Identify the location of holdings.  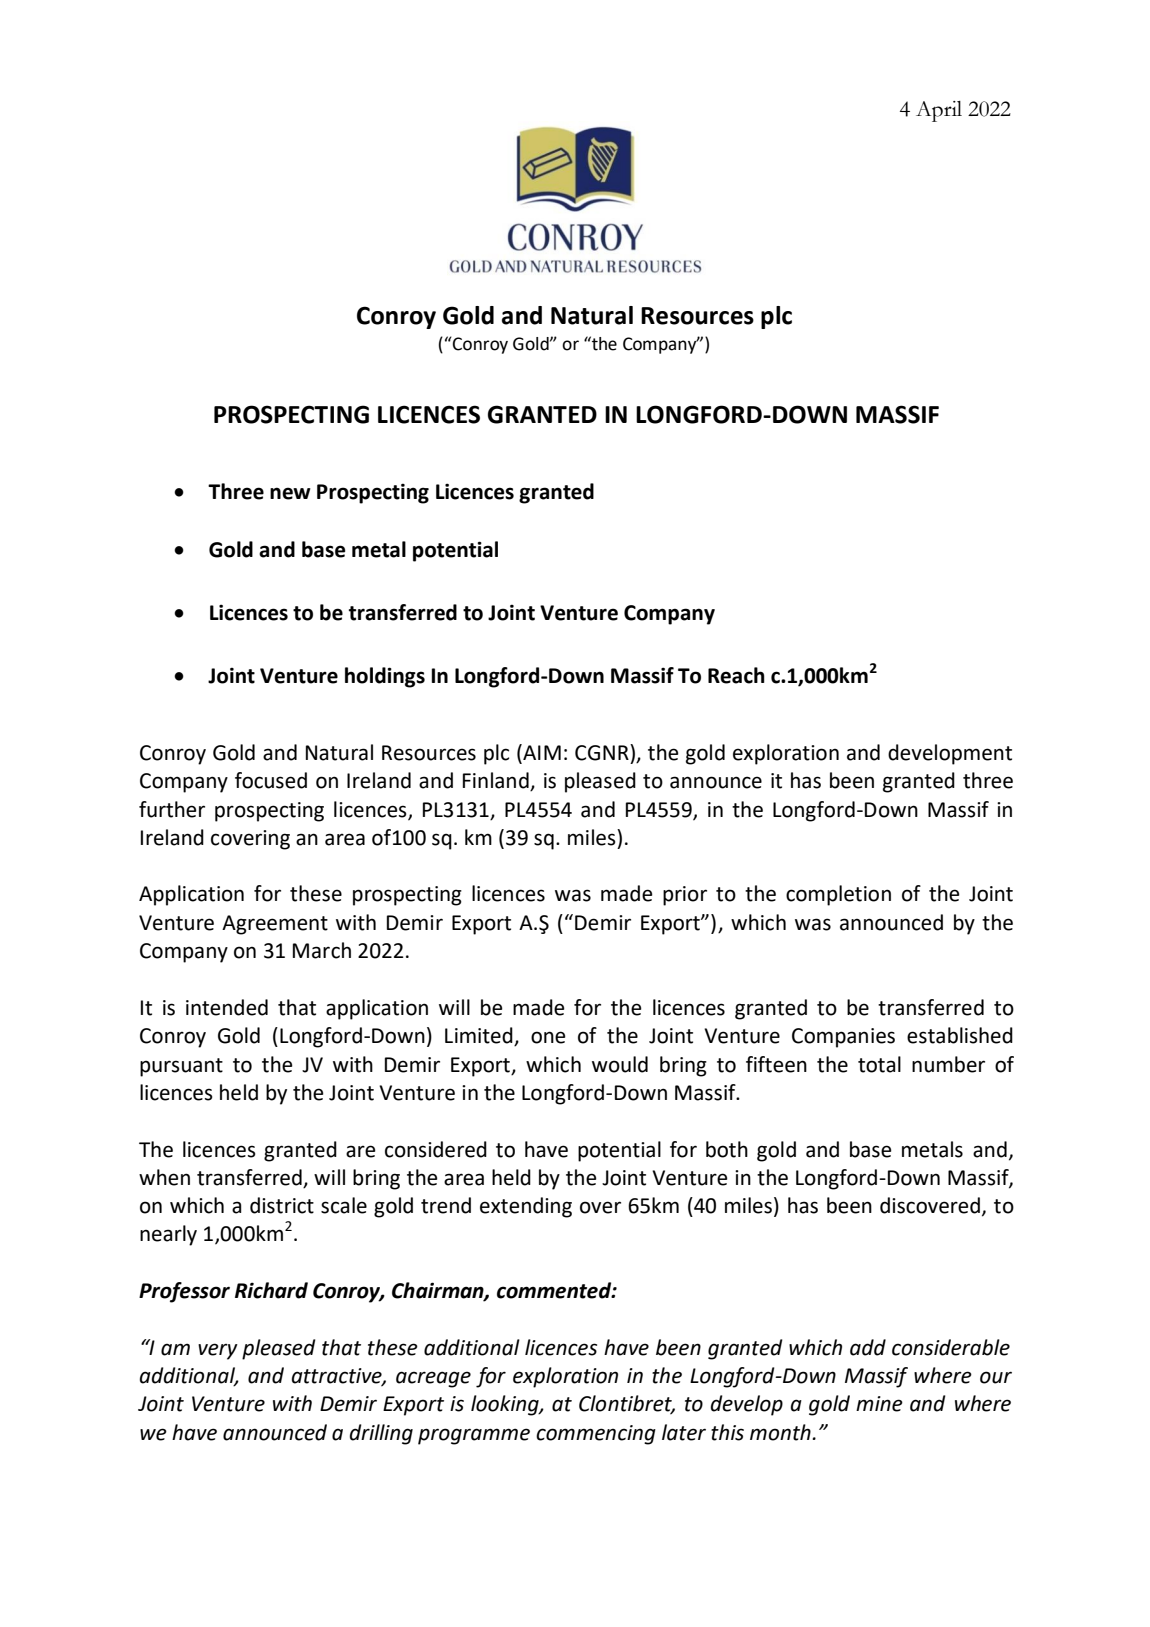
(385, 677).
